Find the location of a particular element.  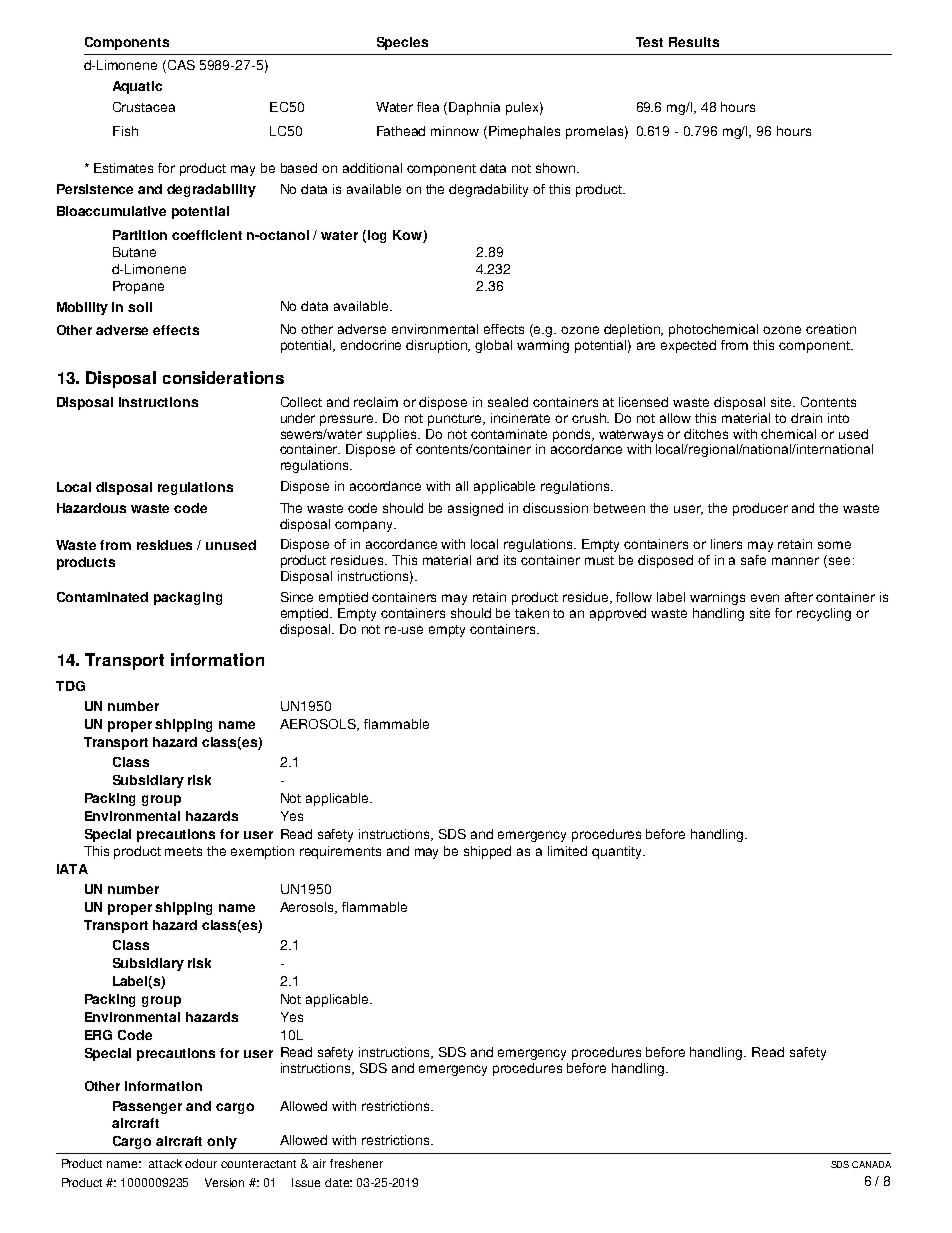

packaging is located at coordinates (188, 598).
